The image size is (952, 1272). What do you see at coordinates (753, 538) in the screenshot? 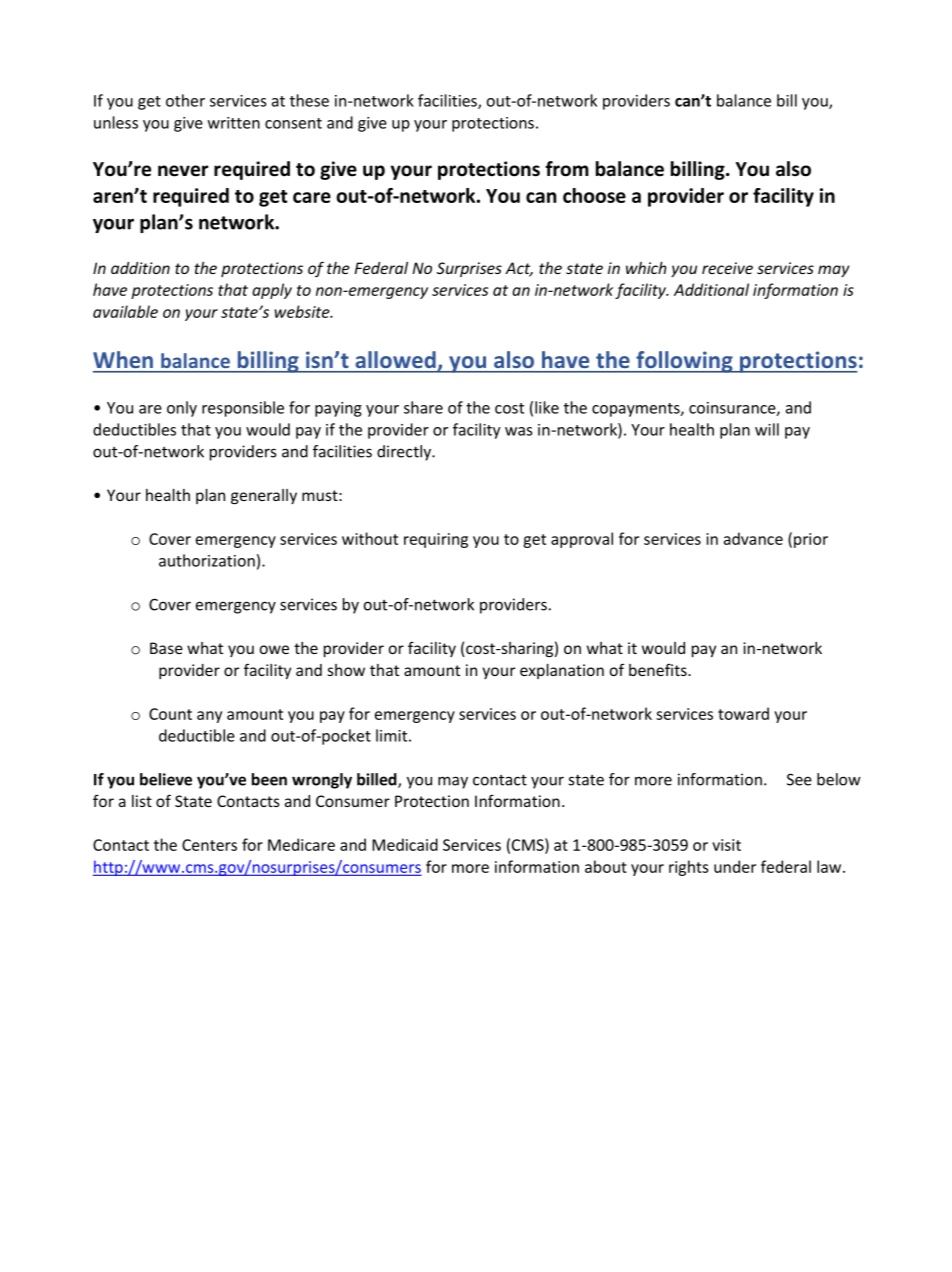
I see `advance` at bounding box center [753, 538].
